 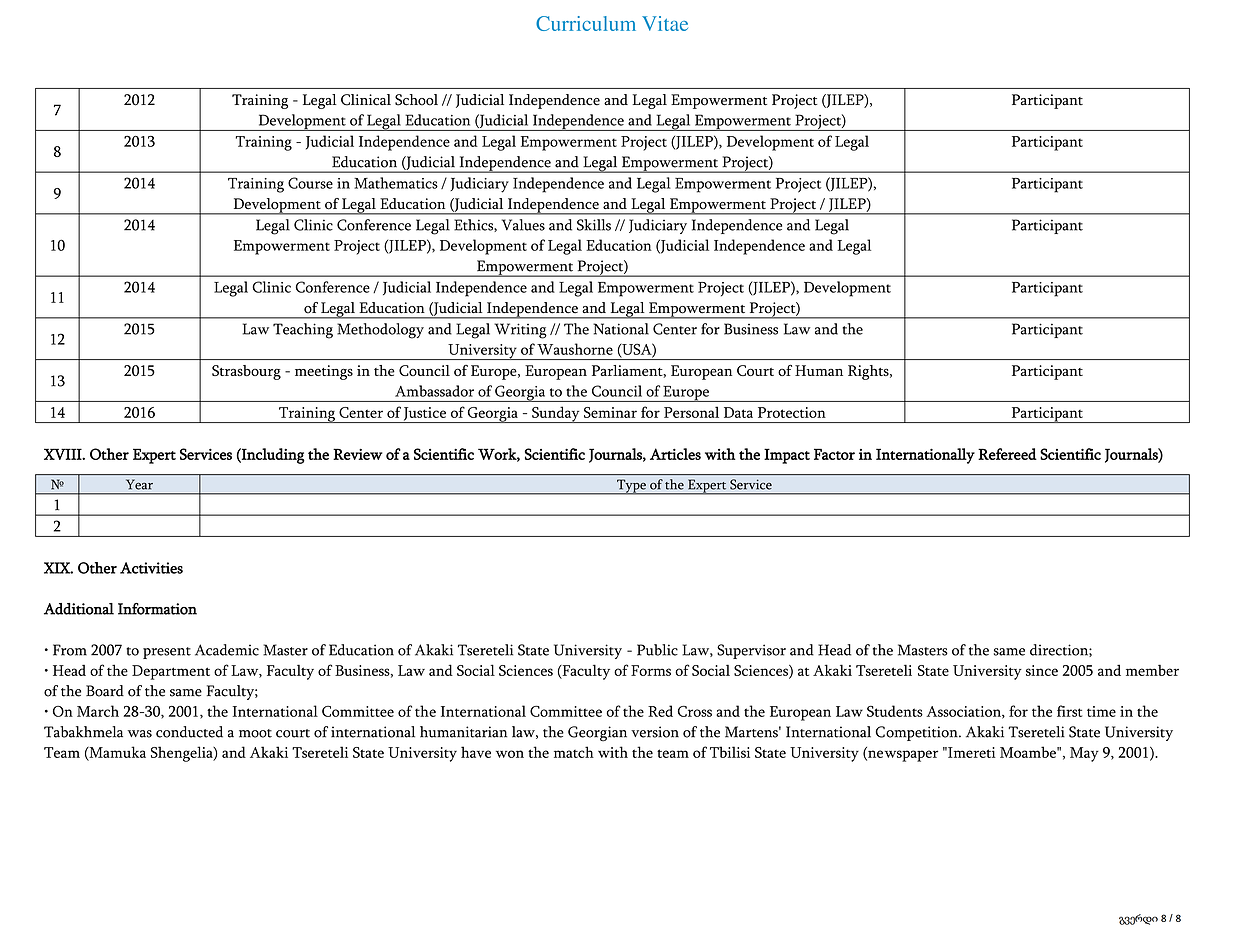 I want to click on Year, so click(x=139, y=484).
